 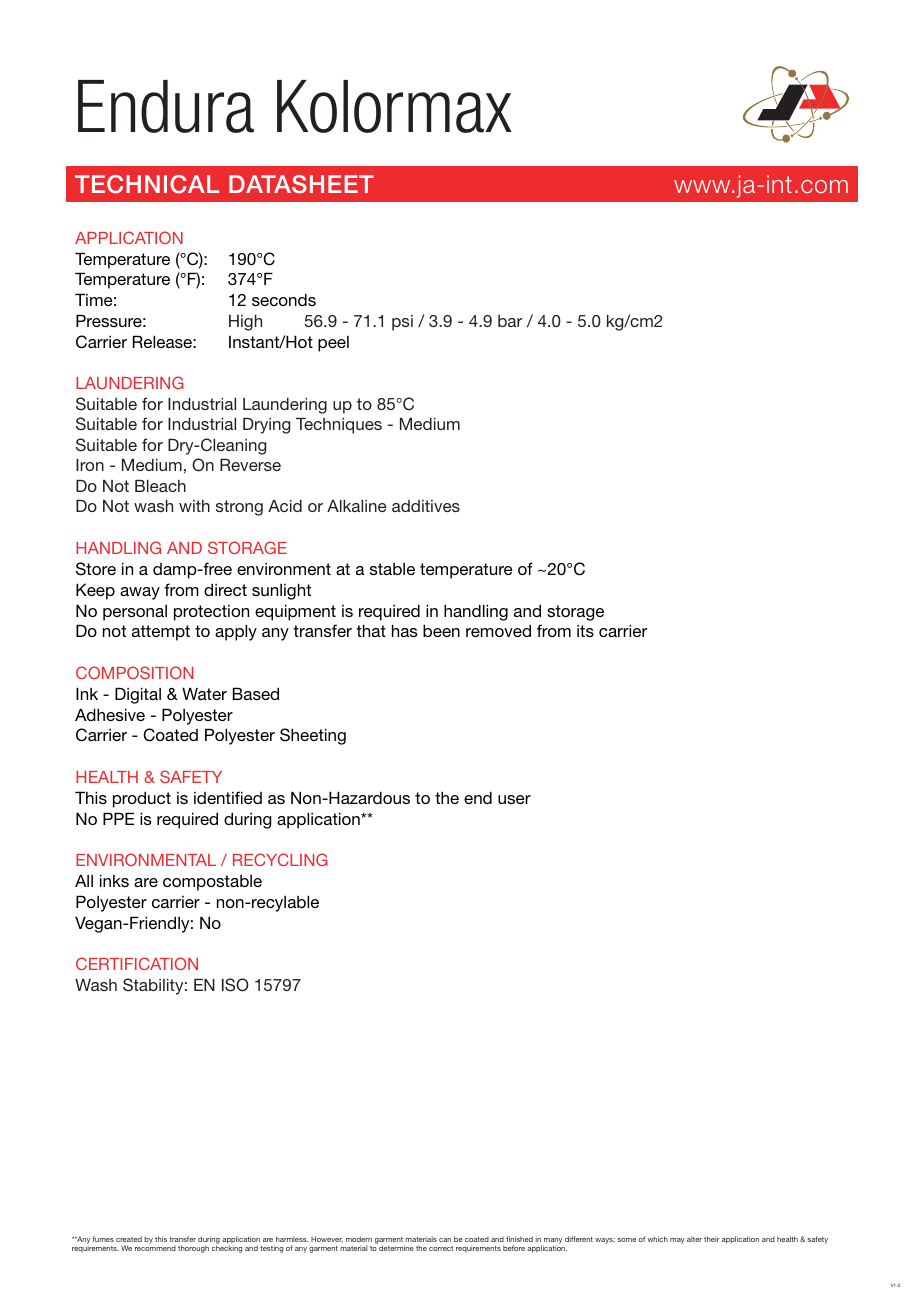 I want to click on TECHNICAL, so click(x=147, y=184).
